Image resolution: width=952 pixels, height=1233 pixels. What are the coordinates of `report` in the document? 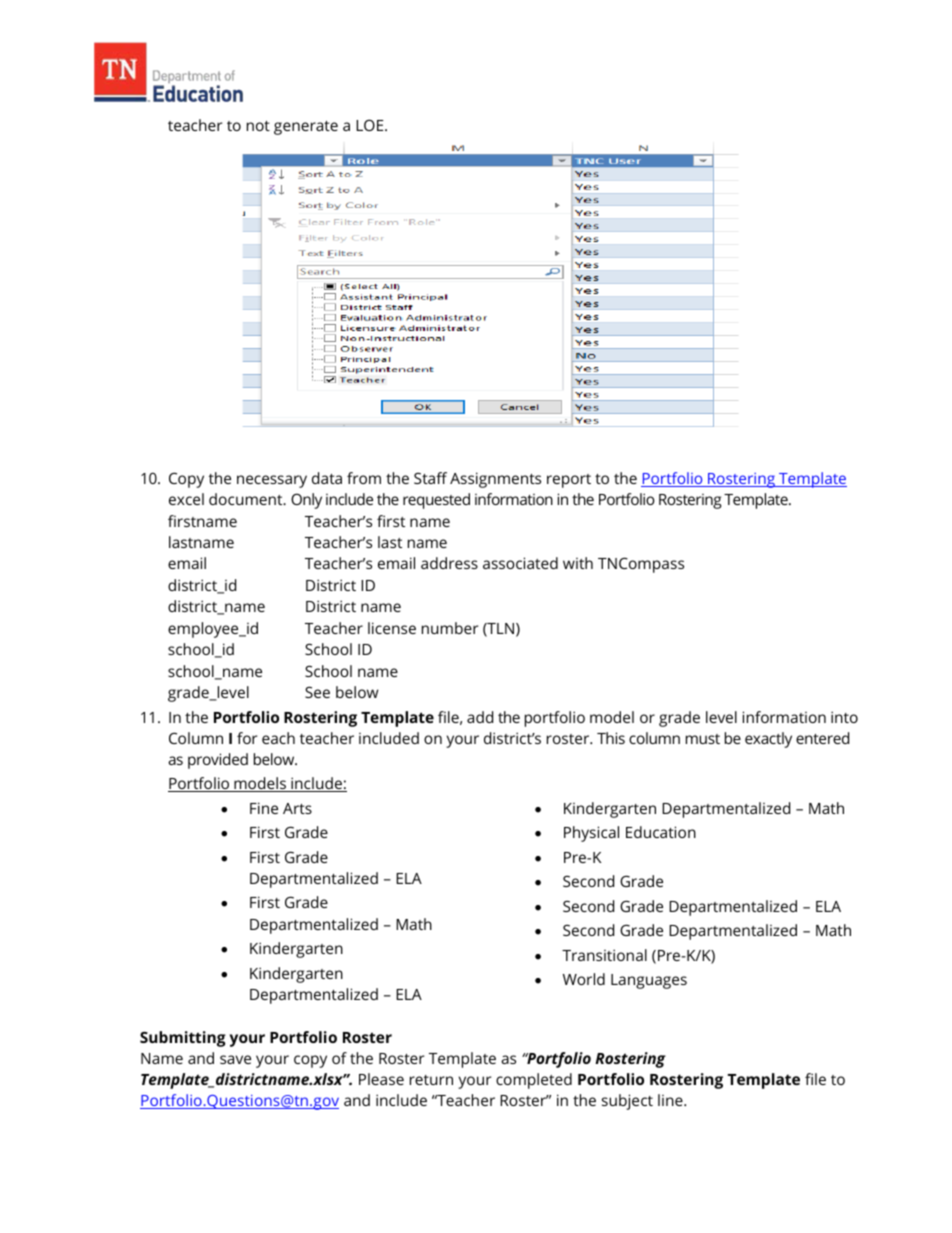 It's located at (569, 481).
